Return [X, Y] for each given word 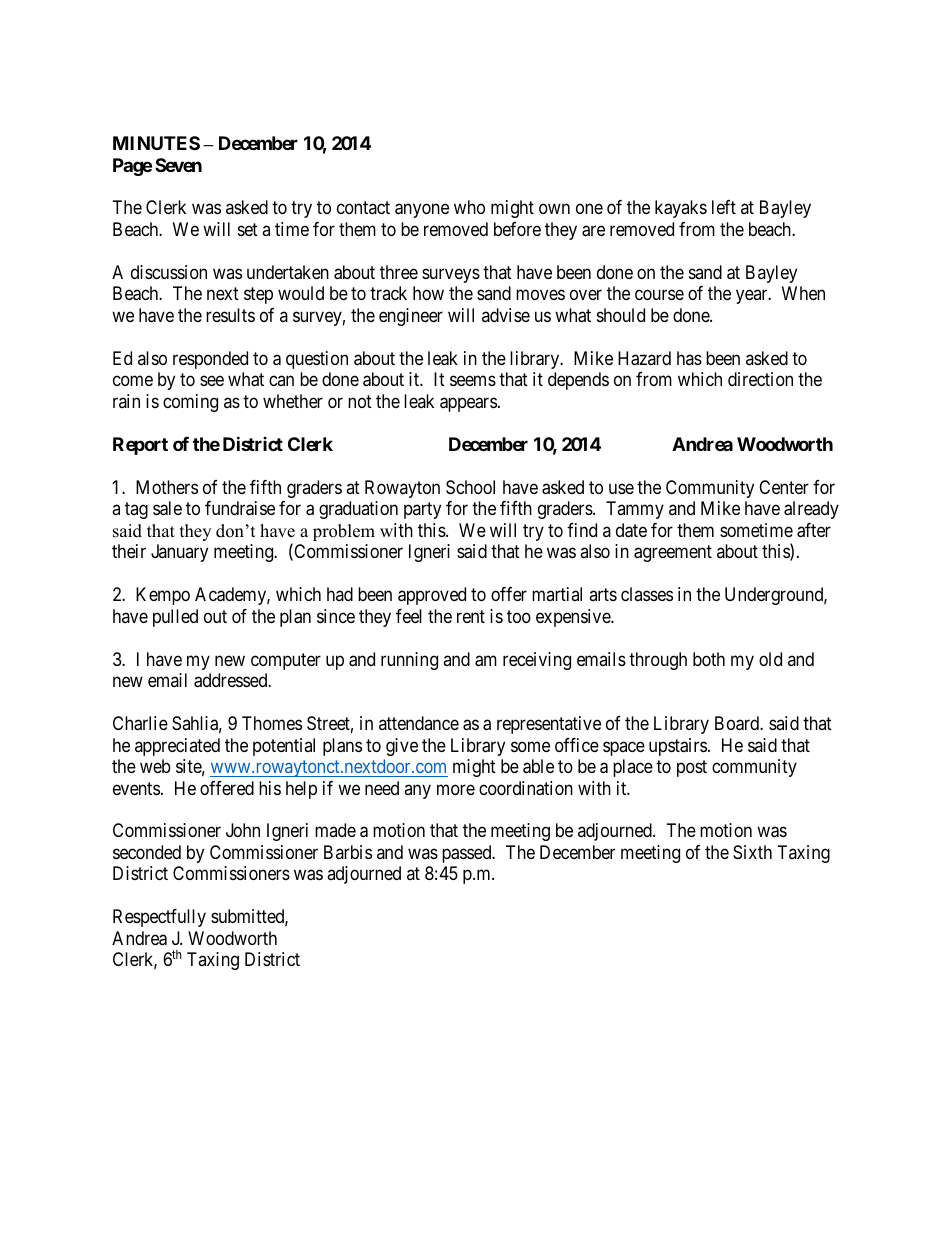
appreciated [177, 747]
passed [468, 854]
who [469, 207]
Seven [178, 165]
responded [210, 360]
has [689, 358]
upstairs [678, 747]
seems [473, 381]
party [422, 510]
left [724, 207]
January [179, 553]
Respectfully [159, 918]
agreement [673, 553]
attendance [419, 723]
